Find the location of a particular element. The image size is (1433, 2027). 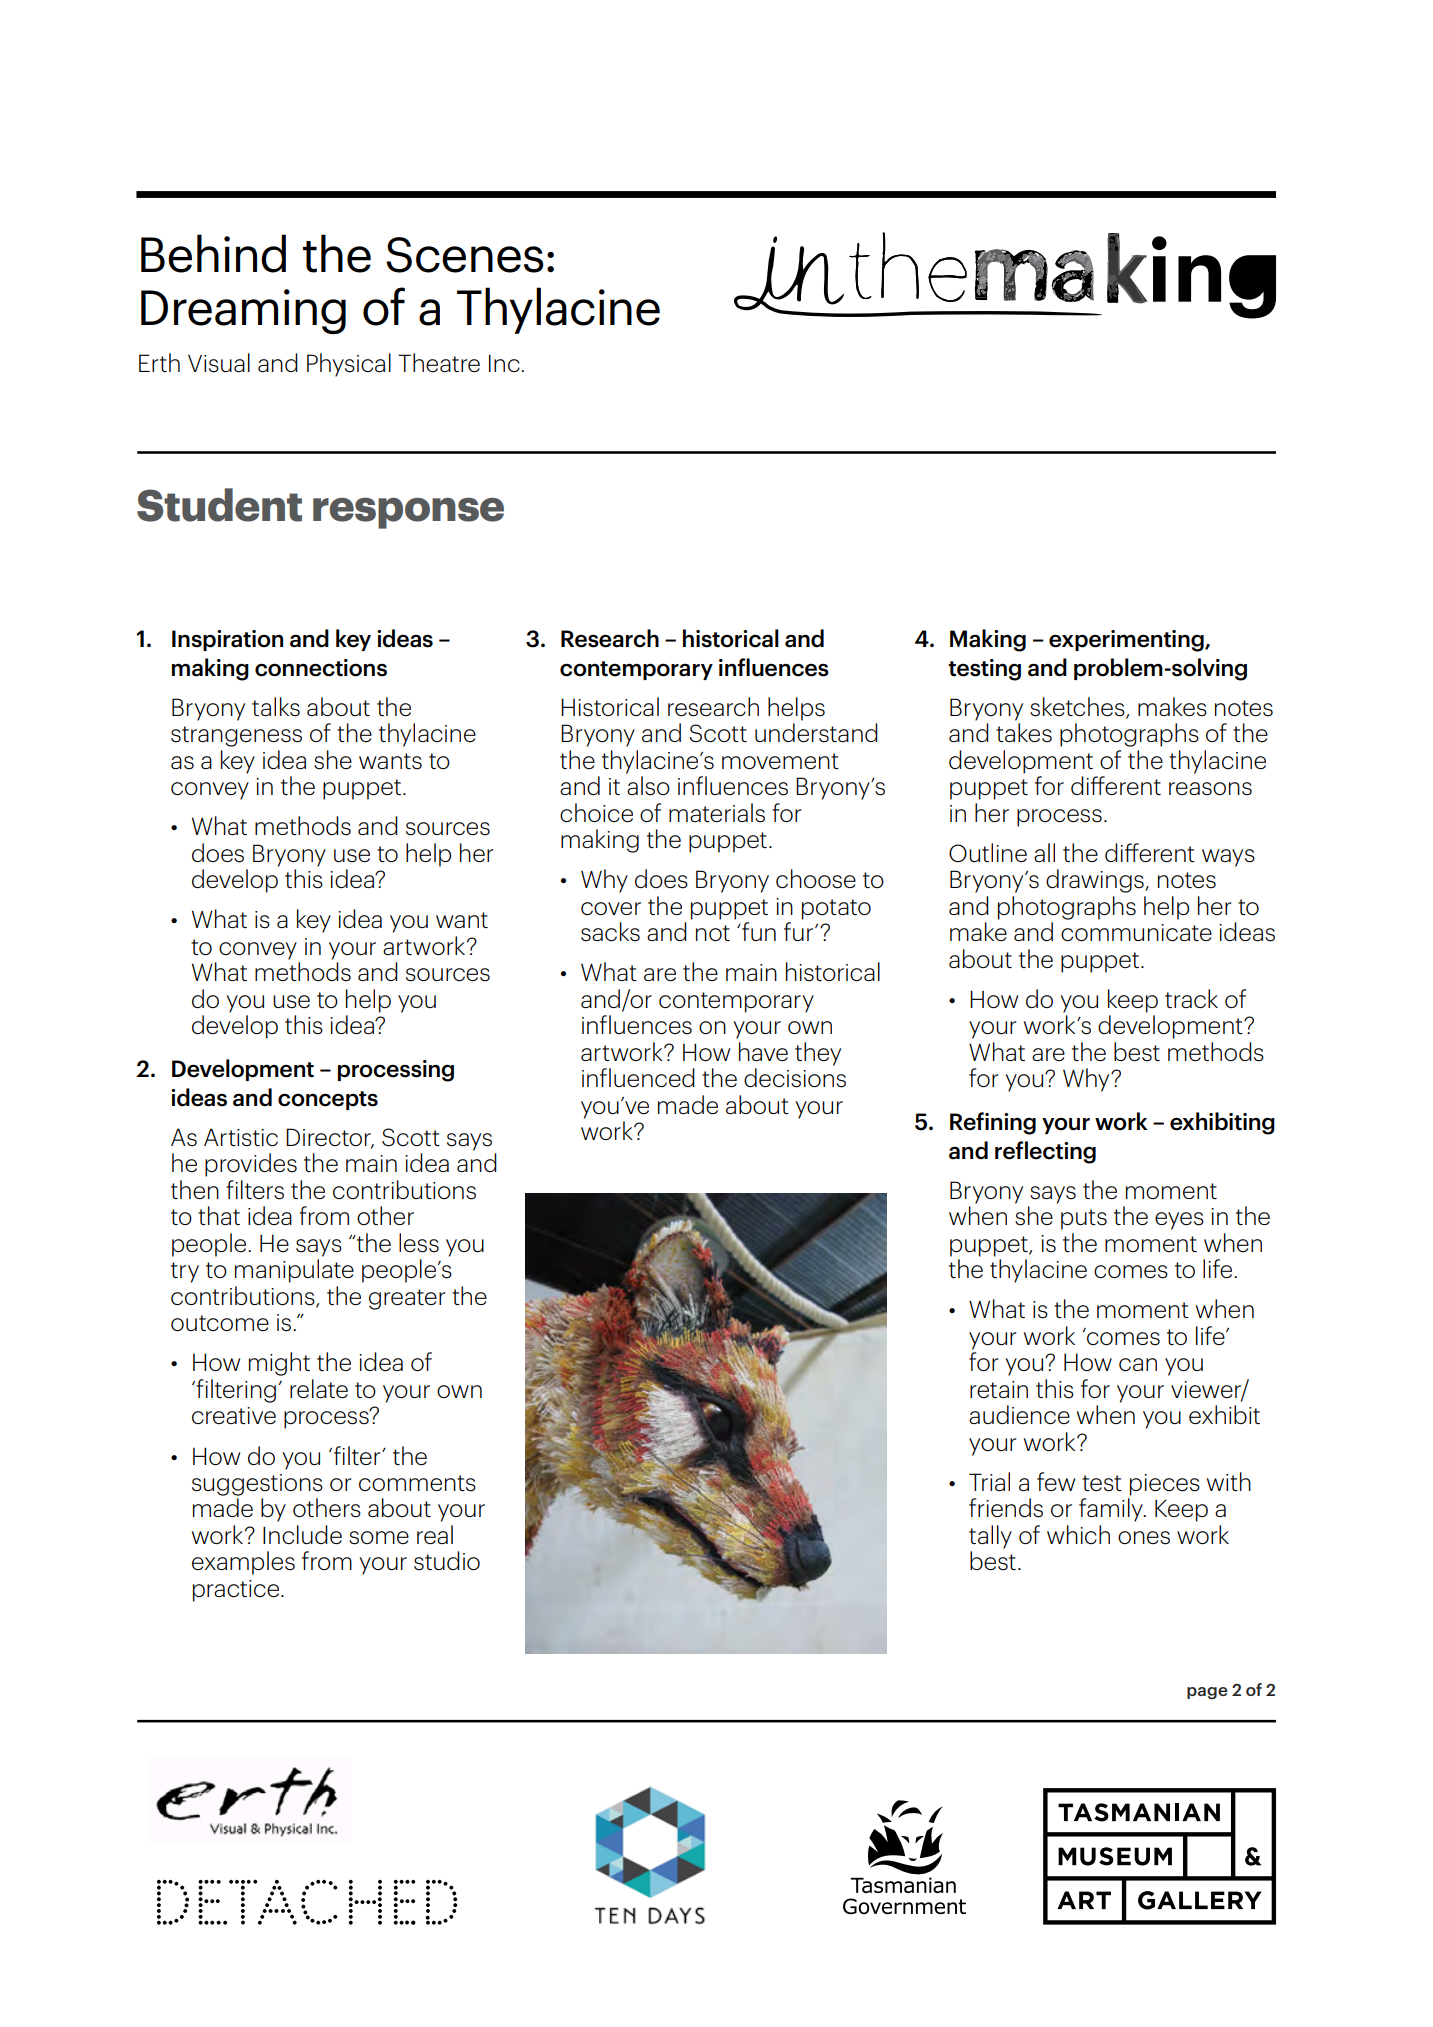

communicate is located at coordinates (1136, 932).
